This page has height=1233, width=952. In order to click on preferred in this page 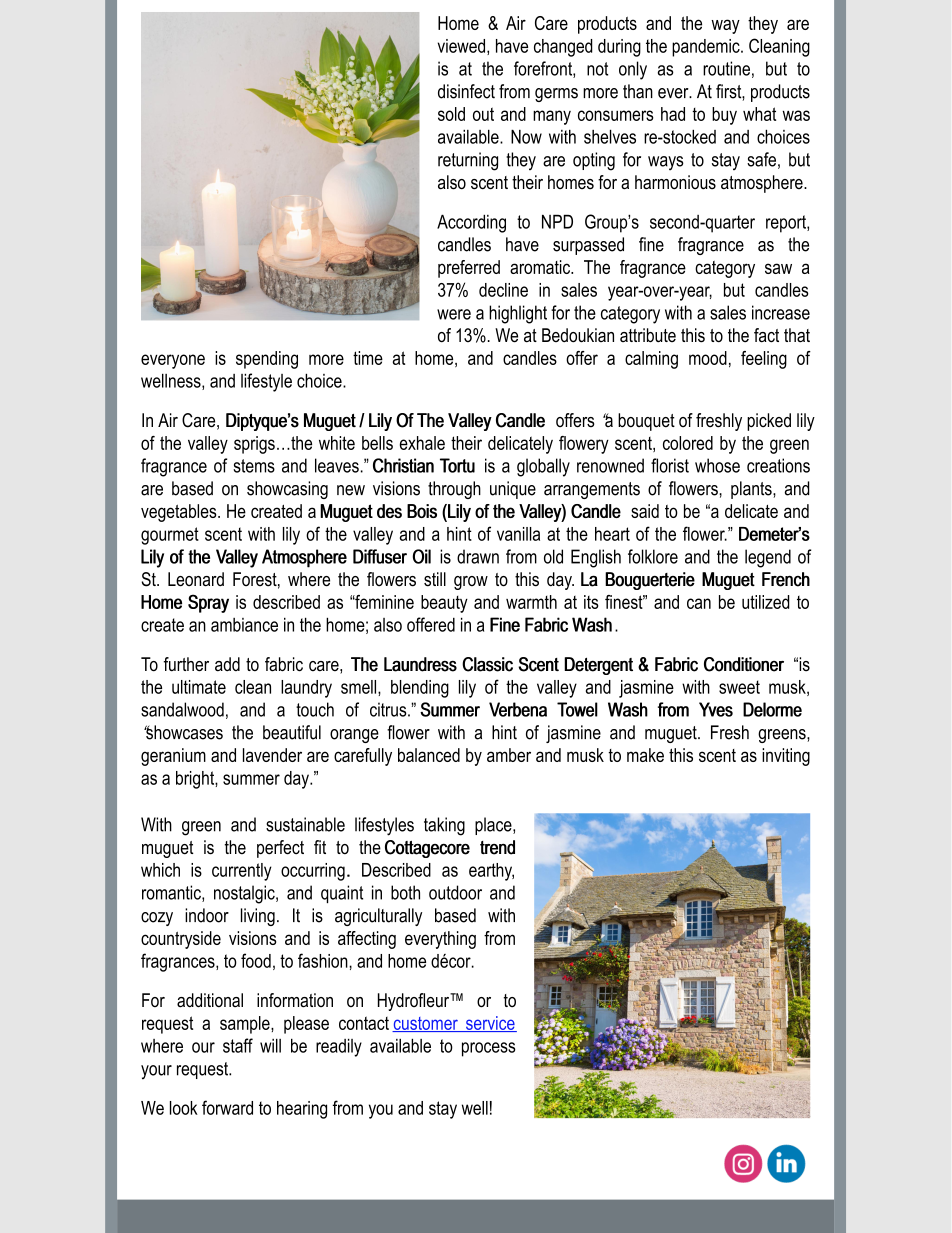, I will do `click(469, 269)`.
